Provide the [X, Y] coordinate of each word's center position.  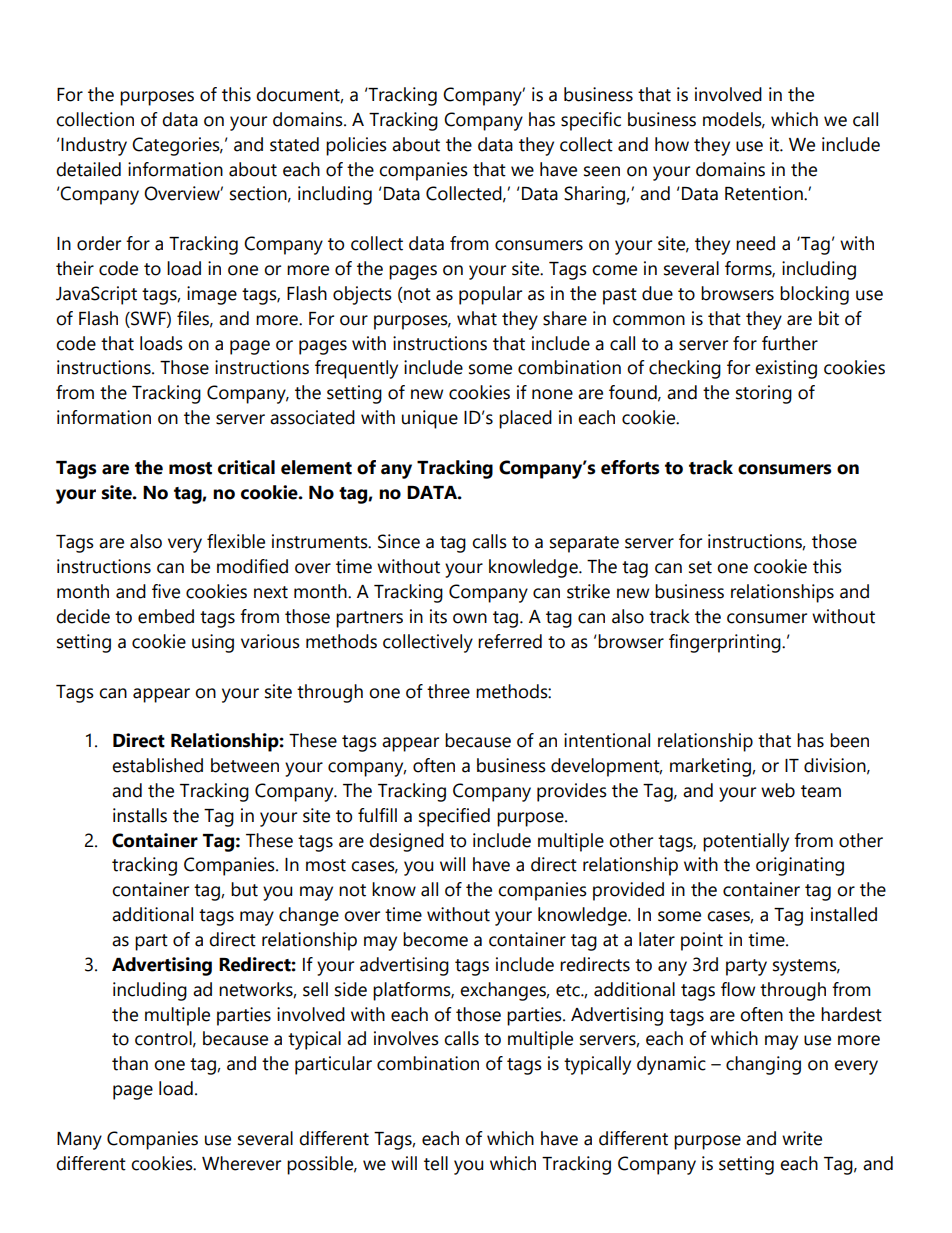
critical [246, 467]
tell [436, 1163]
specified [454, 817]
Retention [765, 193]
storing [764, 394]
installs [140, 815]
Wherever [241, 1163]
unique [430, 419]
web [778, 790]
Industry [94, 146]
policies [356, 146]
